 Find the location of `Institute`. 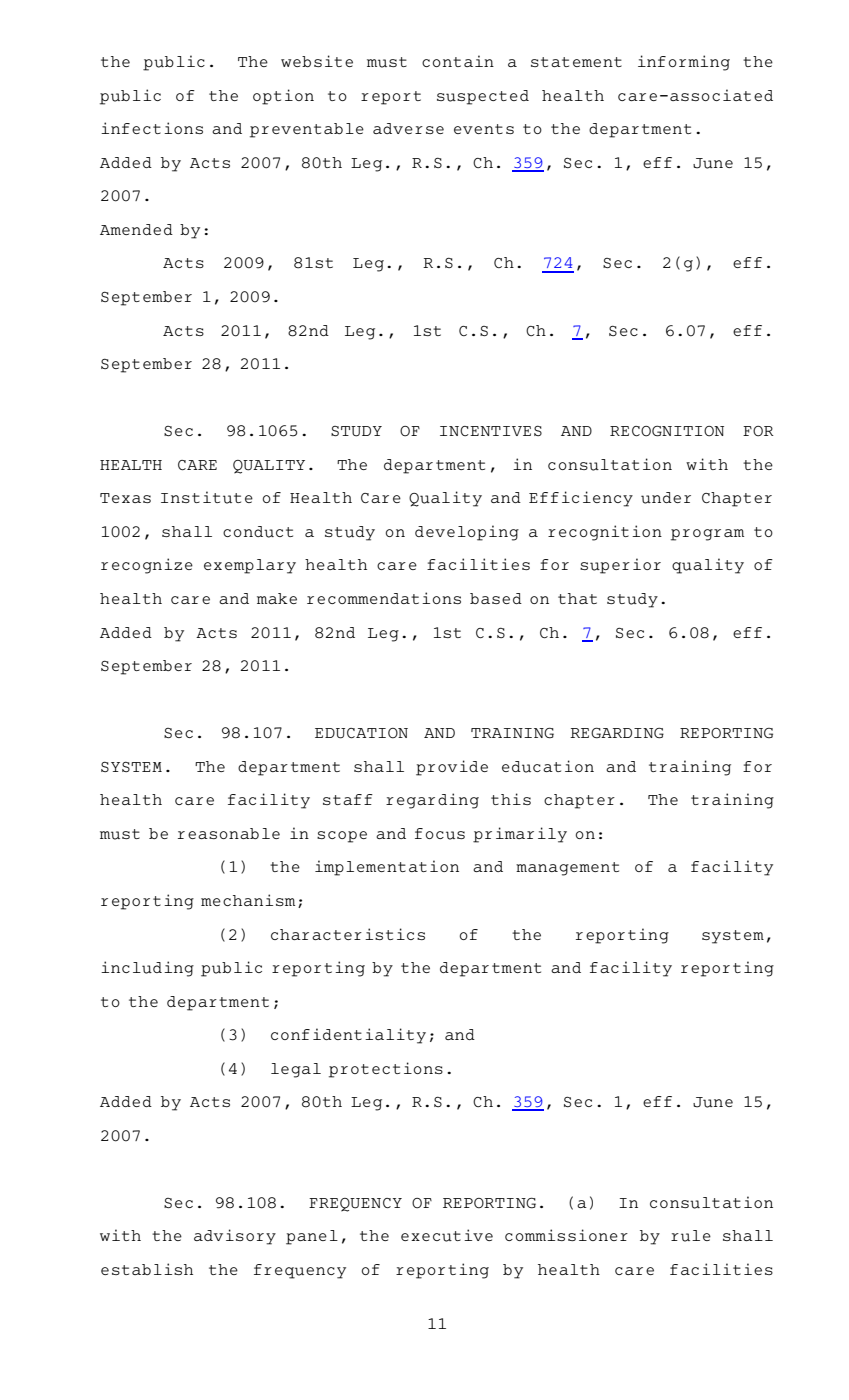

Institute is located at coordinates (207, 497).
